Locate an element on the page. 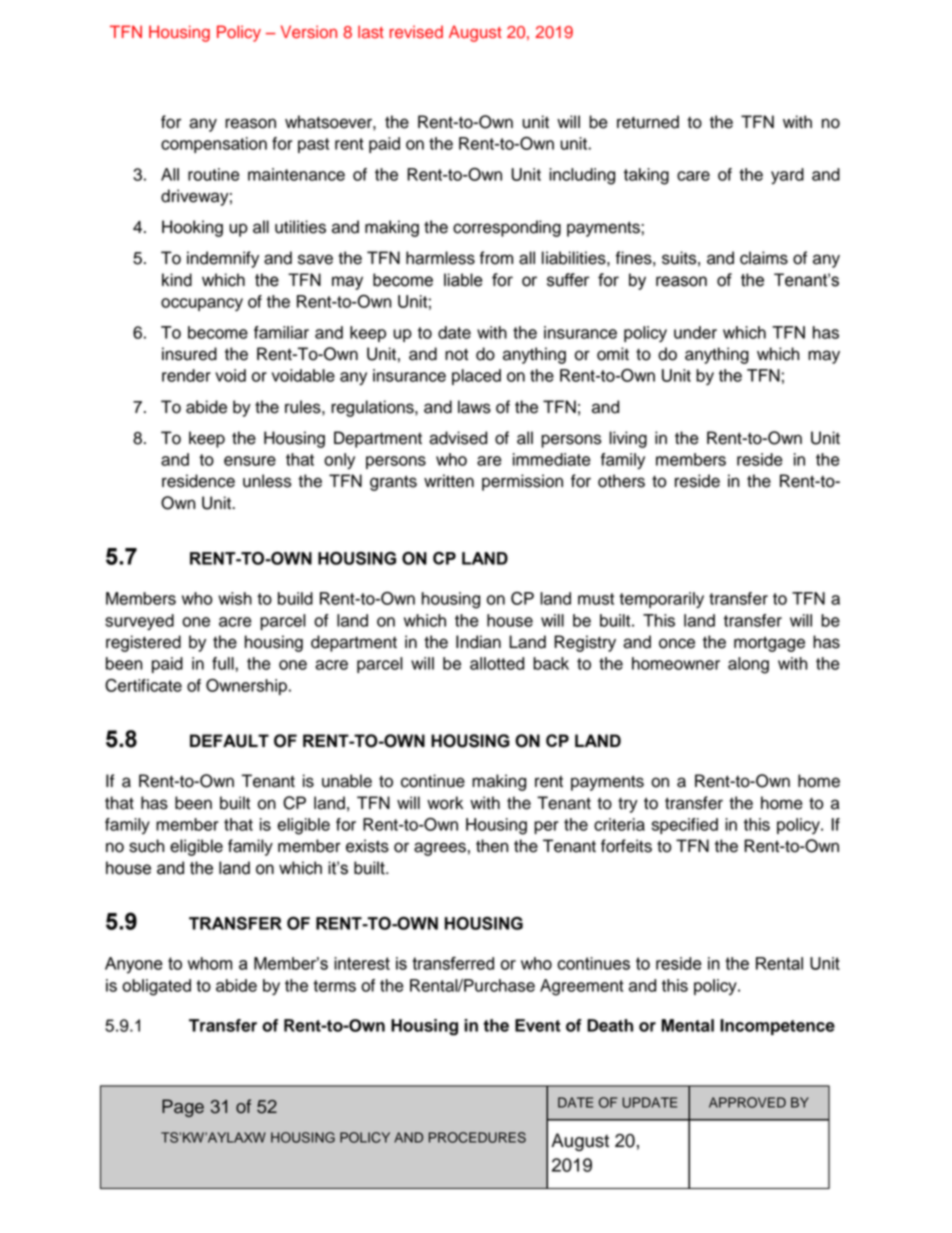 This image has height=1233, width=952. PROCEDURES is located at coordinates (477, 1137).
